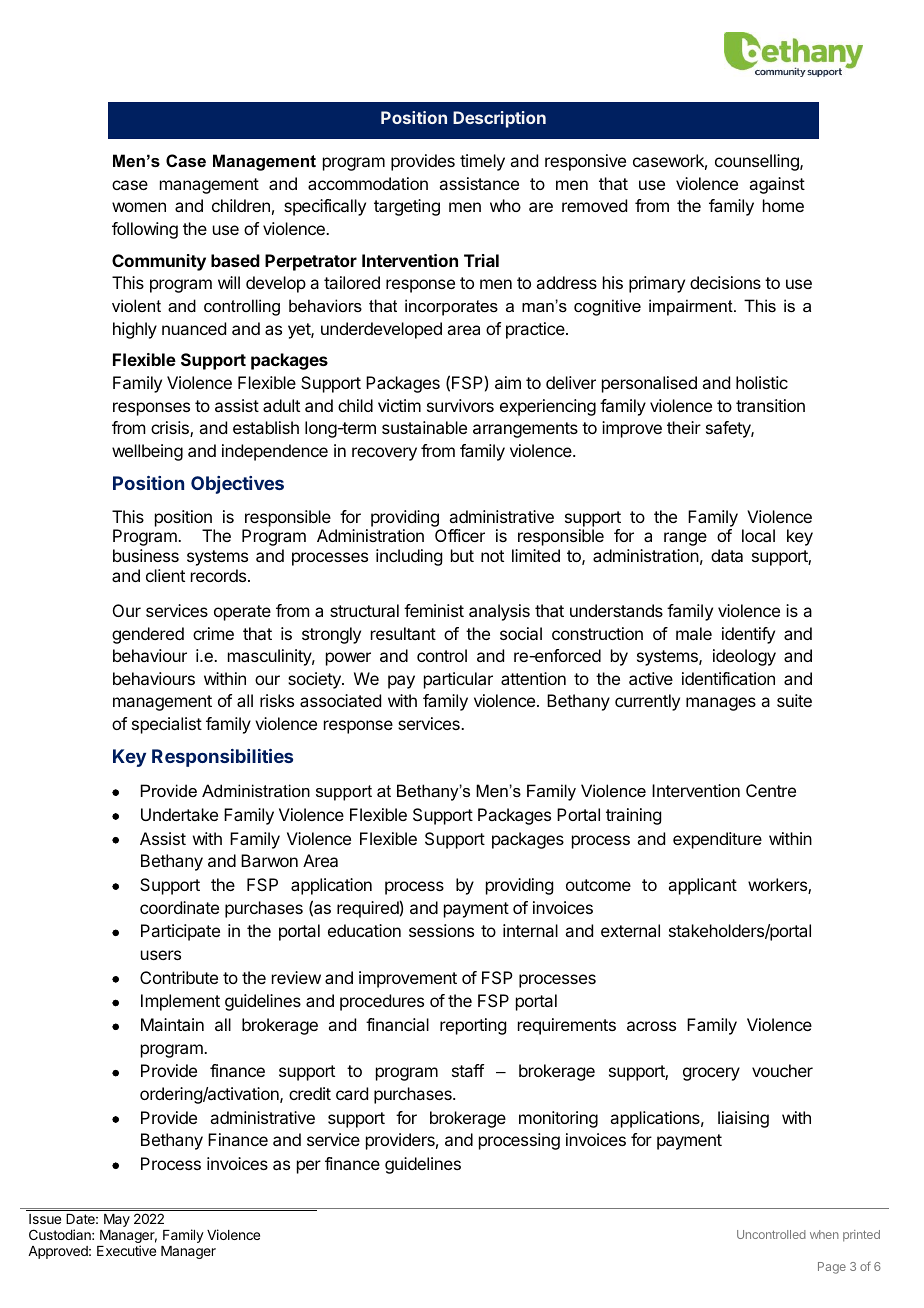  Describe the element at coordinates (139, 207) in the document. I see `women` at that location.
